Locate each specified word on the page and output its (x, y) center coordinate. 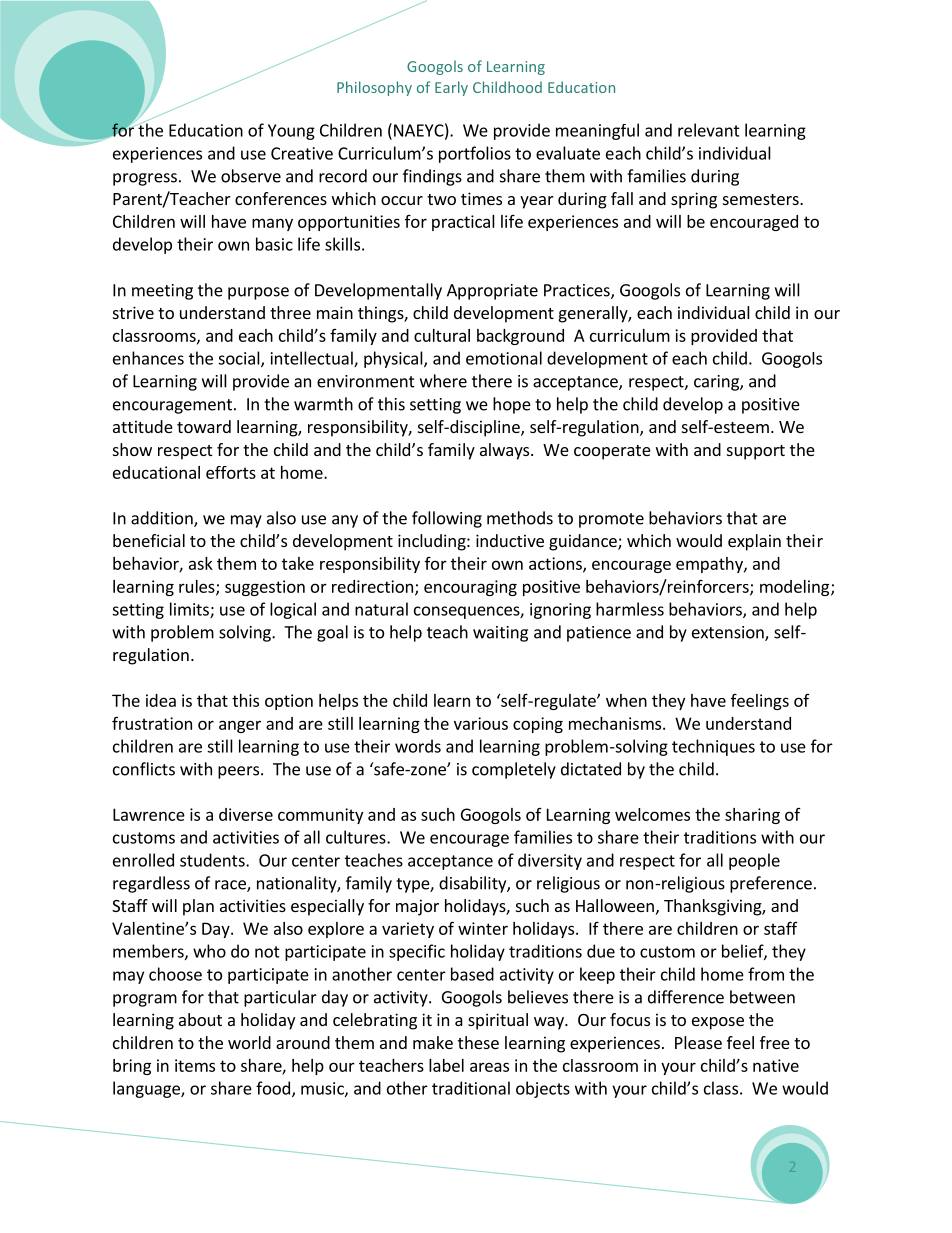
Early (451, 88)
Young (291, 132)
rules (198, 587)
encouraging (470, 588)
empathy (710, 565)
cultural (442, 335)
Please (698, 1042)
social (240, 359)
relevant (709, 130)
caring (717, 383)
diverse (246, 814)
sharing (752, 816)
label (446, 1065)
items (195, 1065)
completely (514, 770)
